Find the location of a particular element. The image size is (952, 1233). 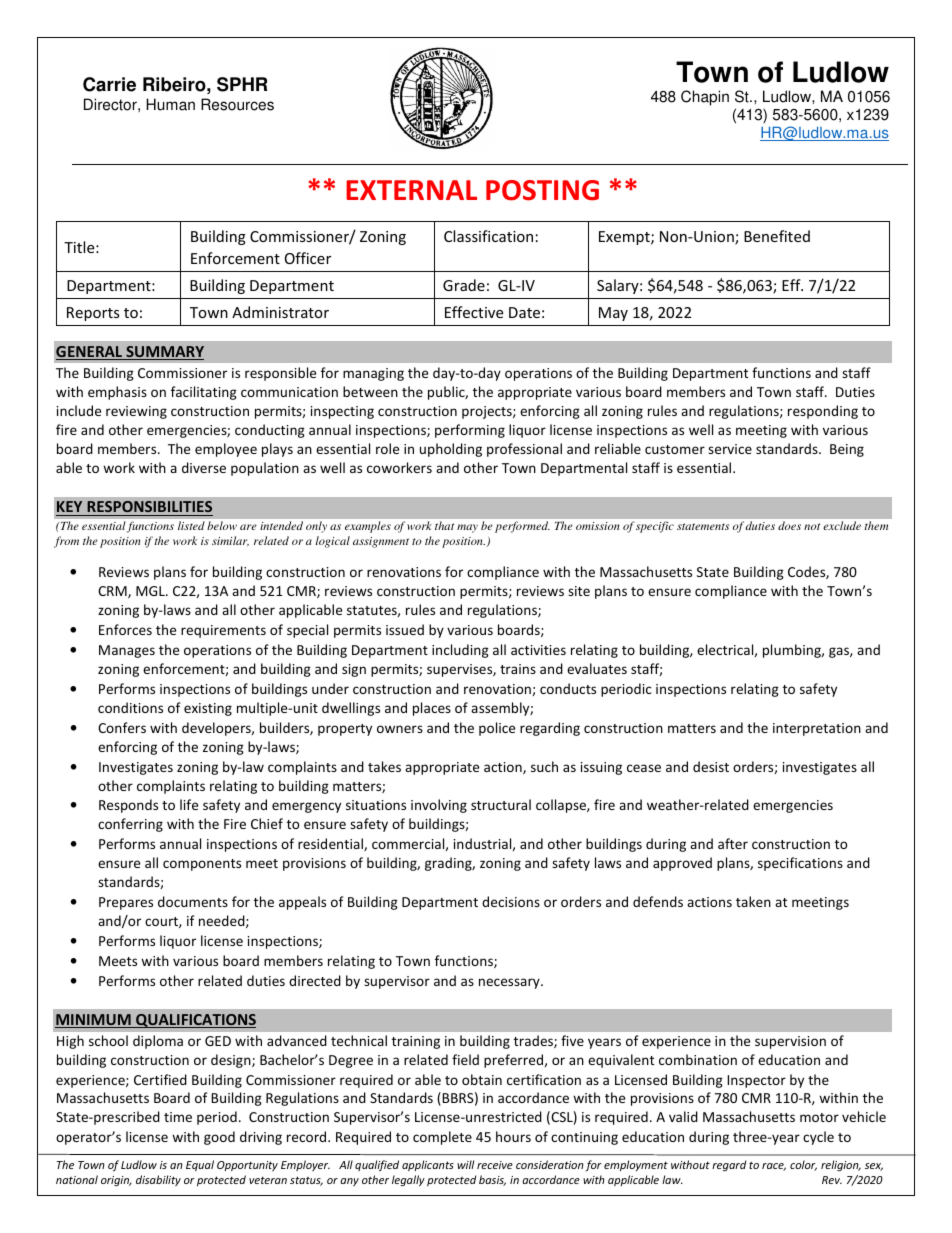

Human is located at coordinates (170, 104).
